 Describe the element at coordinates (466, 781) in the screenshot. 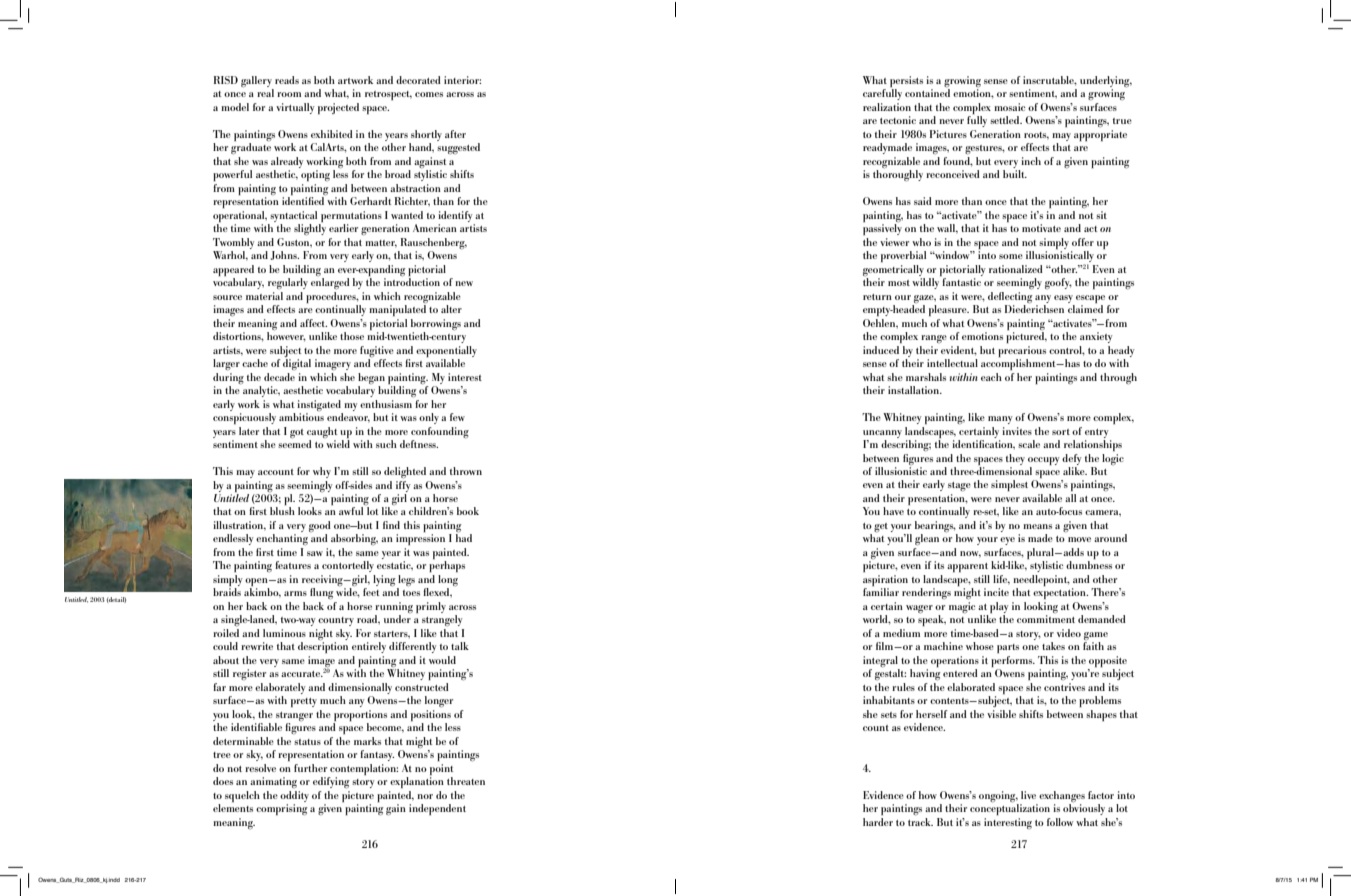

I see `threaten` at that location.
